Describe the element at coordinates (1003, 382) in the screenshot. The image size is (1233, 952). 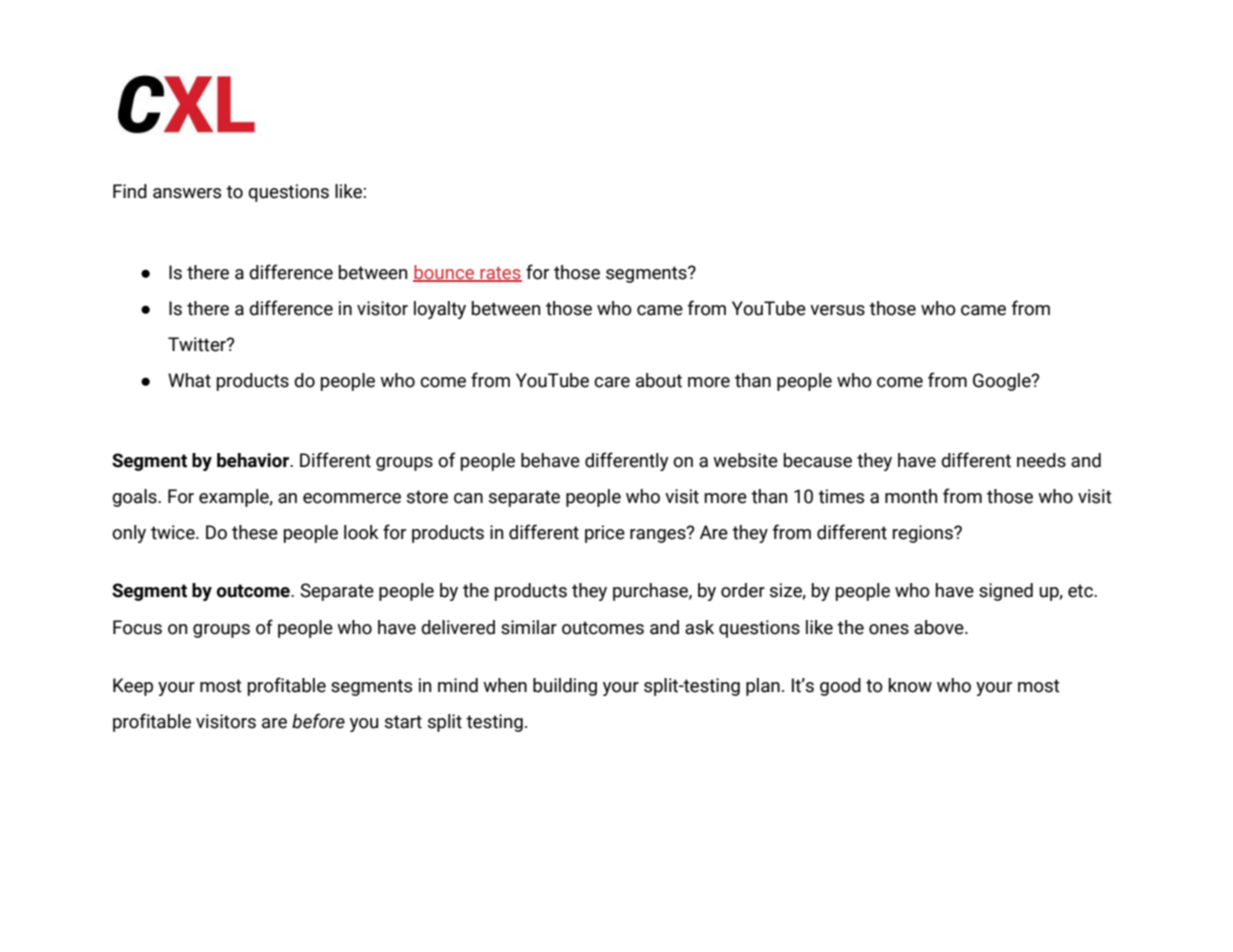
I see `Google` at that location.
